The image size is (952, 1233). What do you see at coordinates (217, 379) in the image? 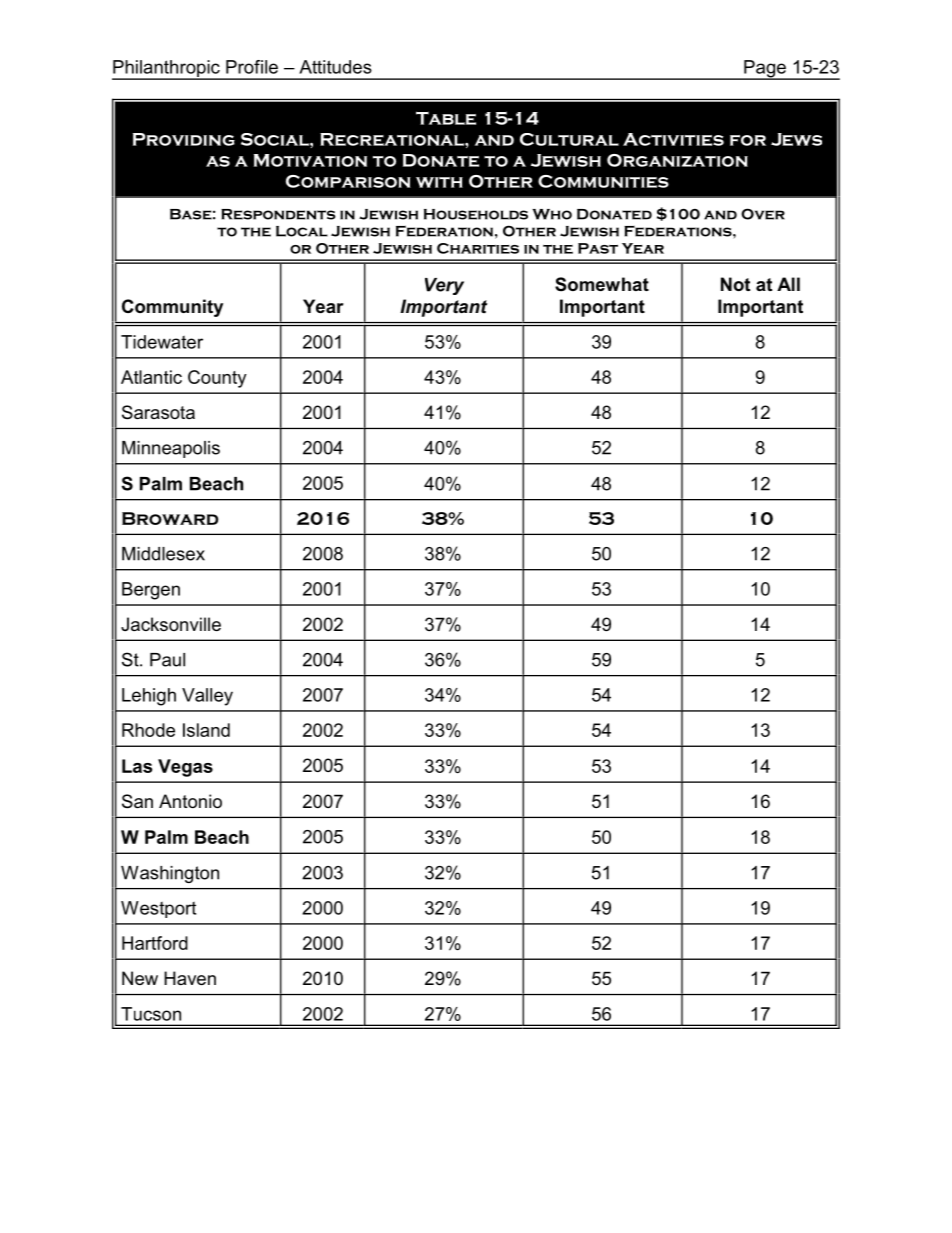
I see `County` at bounding box center [217, 379].
